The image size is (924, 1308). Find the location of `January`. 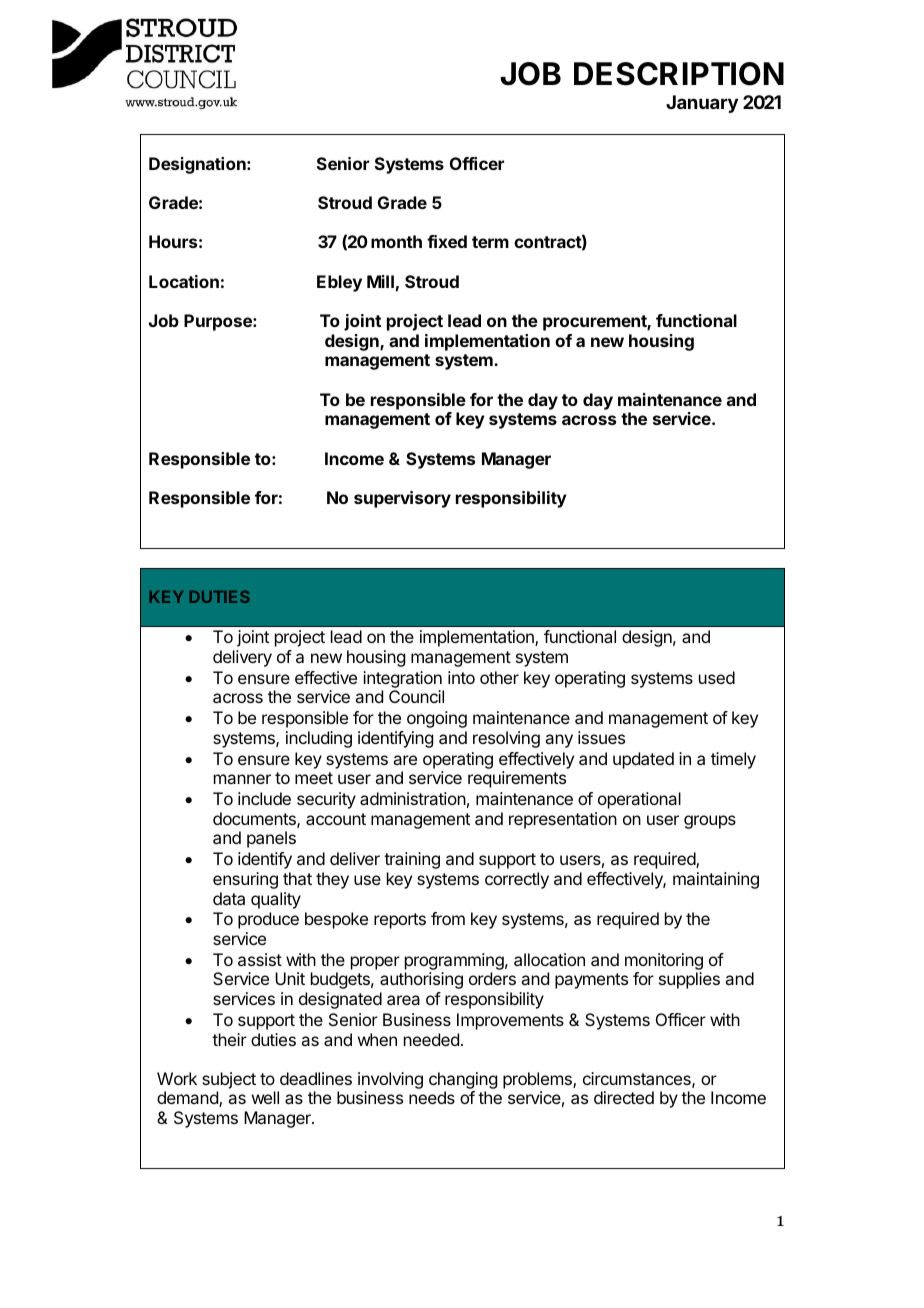

January is located at coordinates (702, 104).
